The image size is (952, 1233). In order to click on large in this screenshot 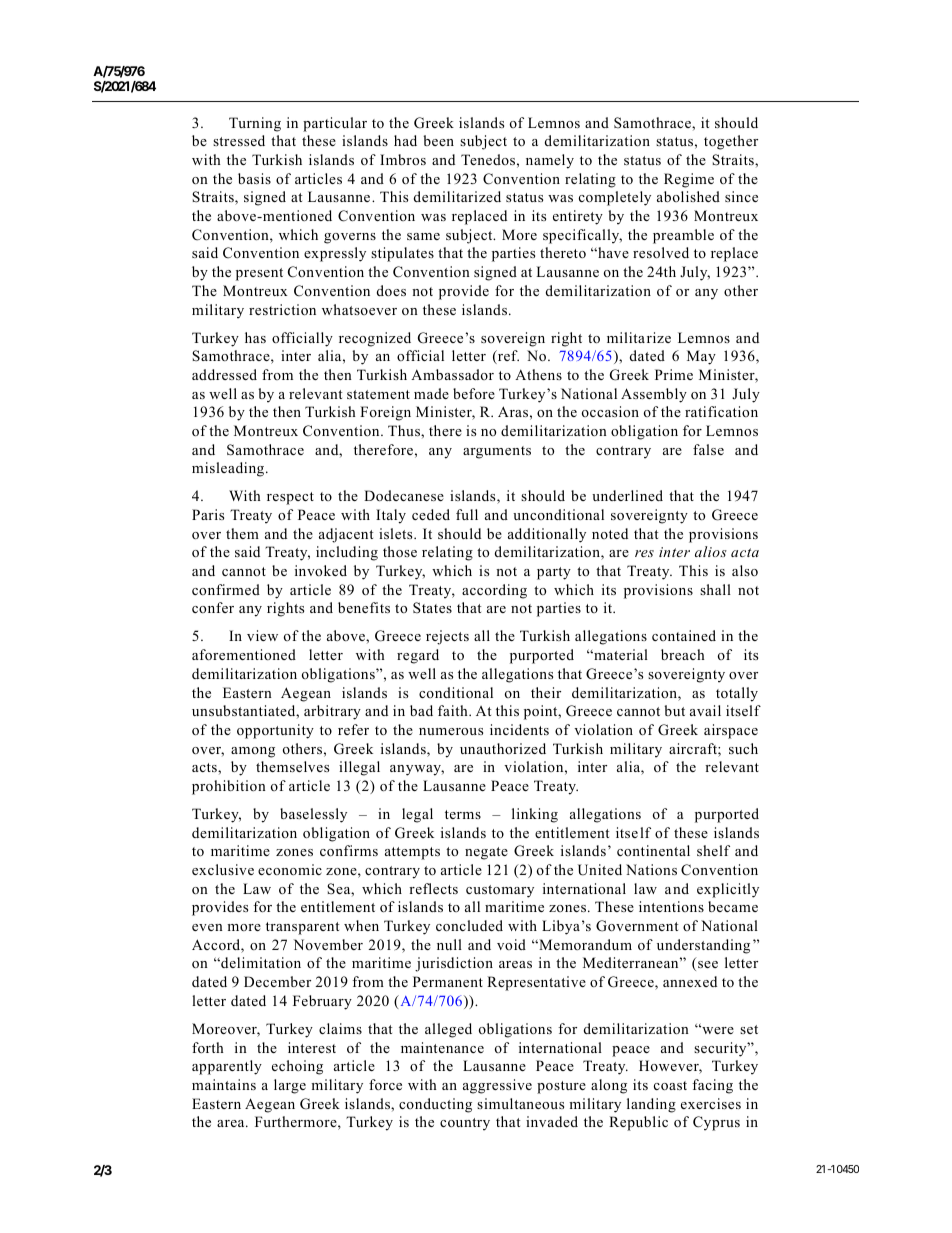, I will do `click(290, 1086)`.
